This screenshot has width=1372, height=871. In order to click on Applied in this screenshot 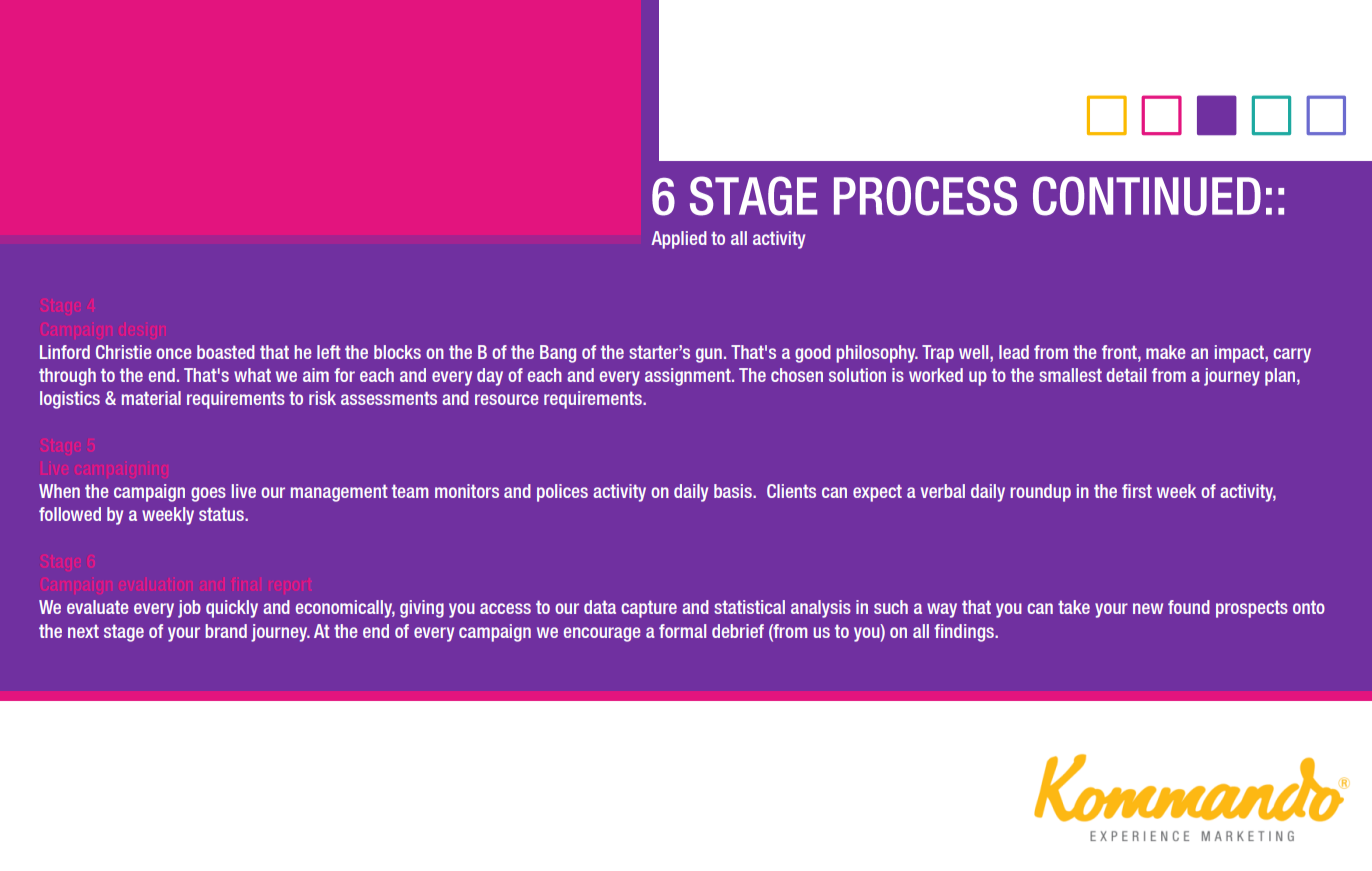, I will do `click(679, 240)`.
